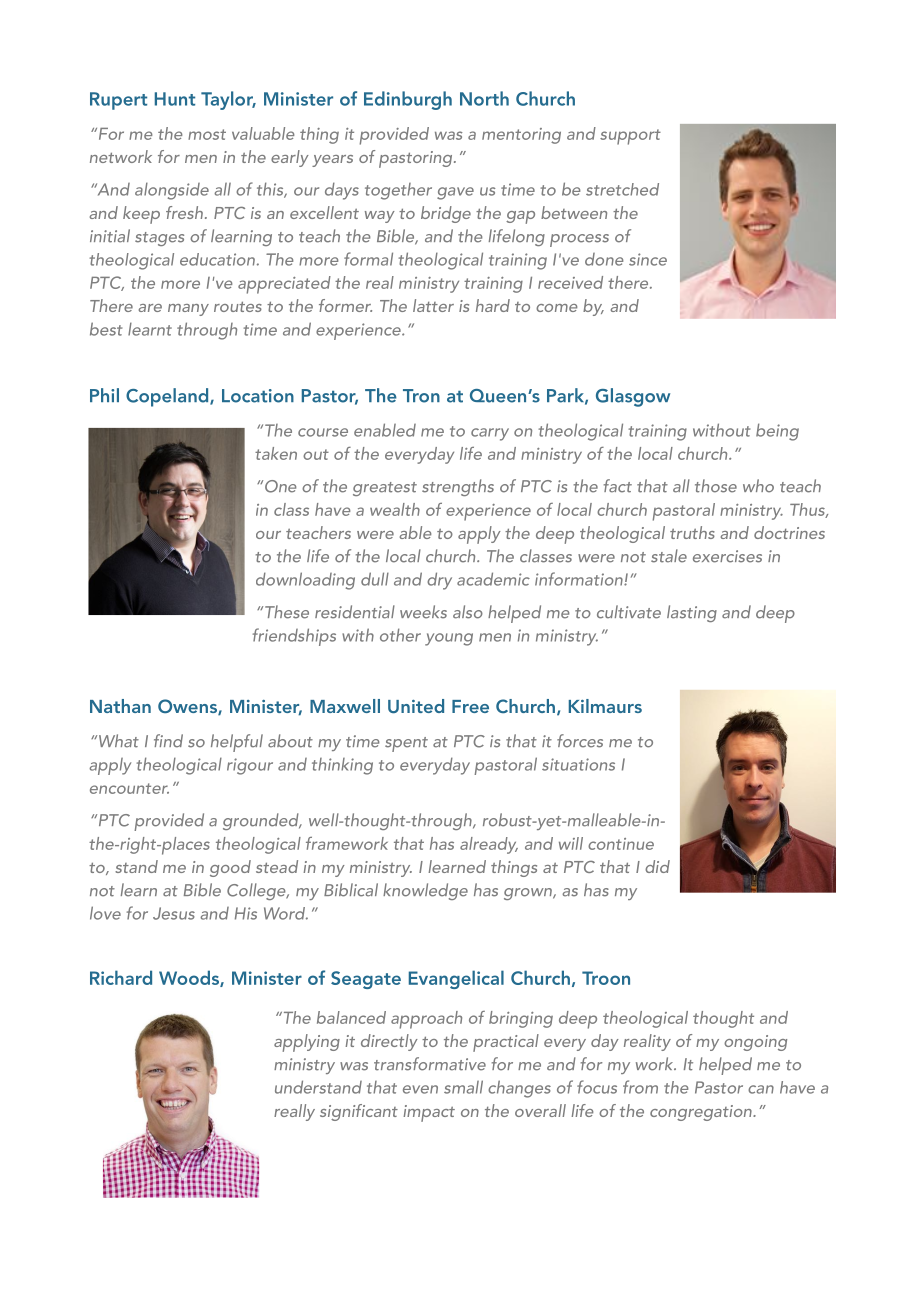 This screenshot has height=1308, width=924. What do you see at coordinates (489, 845) in the screenshot?
I see `already` at bounding box center [489, 845].
